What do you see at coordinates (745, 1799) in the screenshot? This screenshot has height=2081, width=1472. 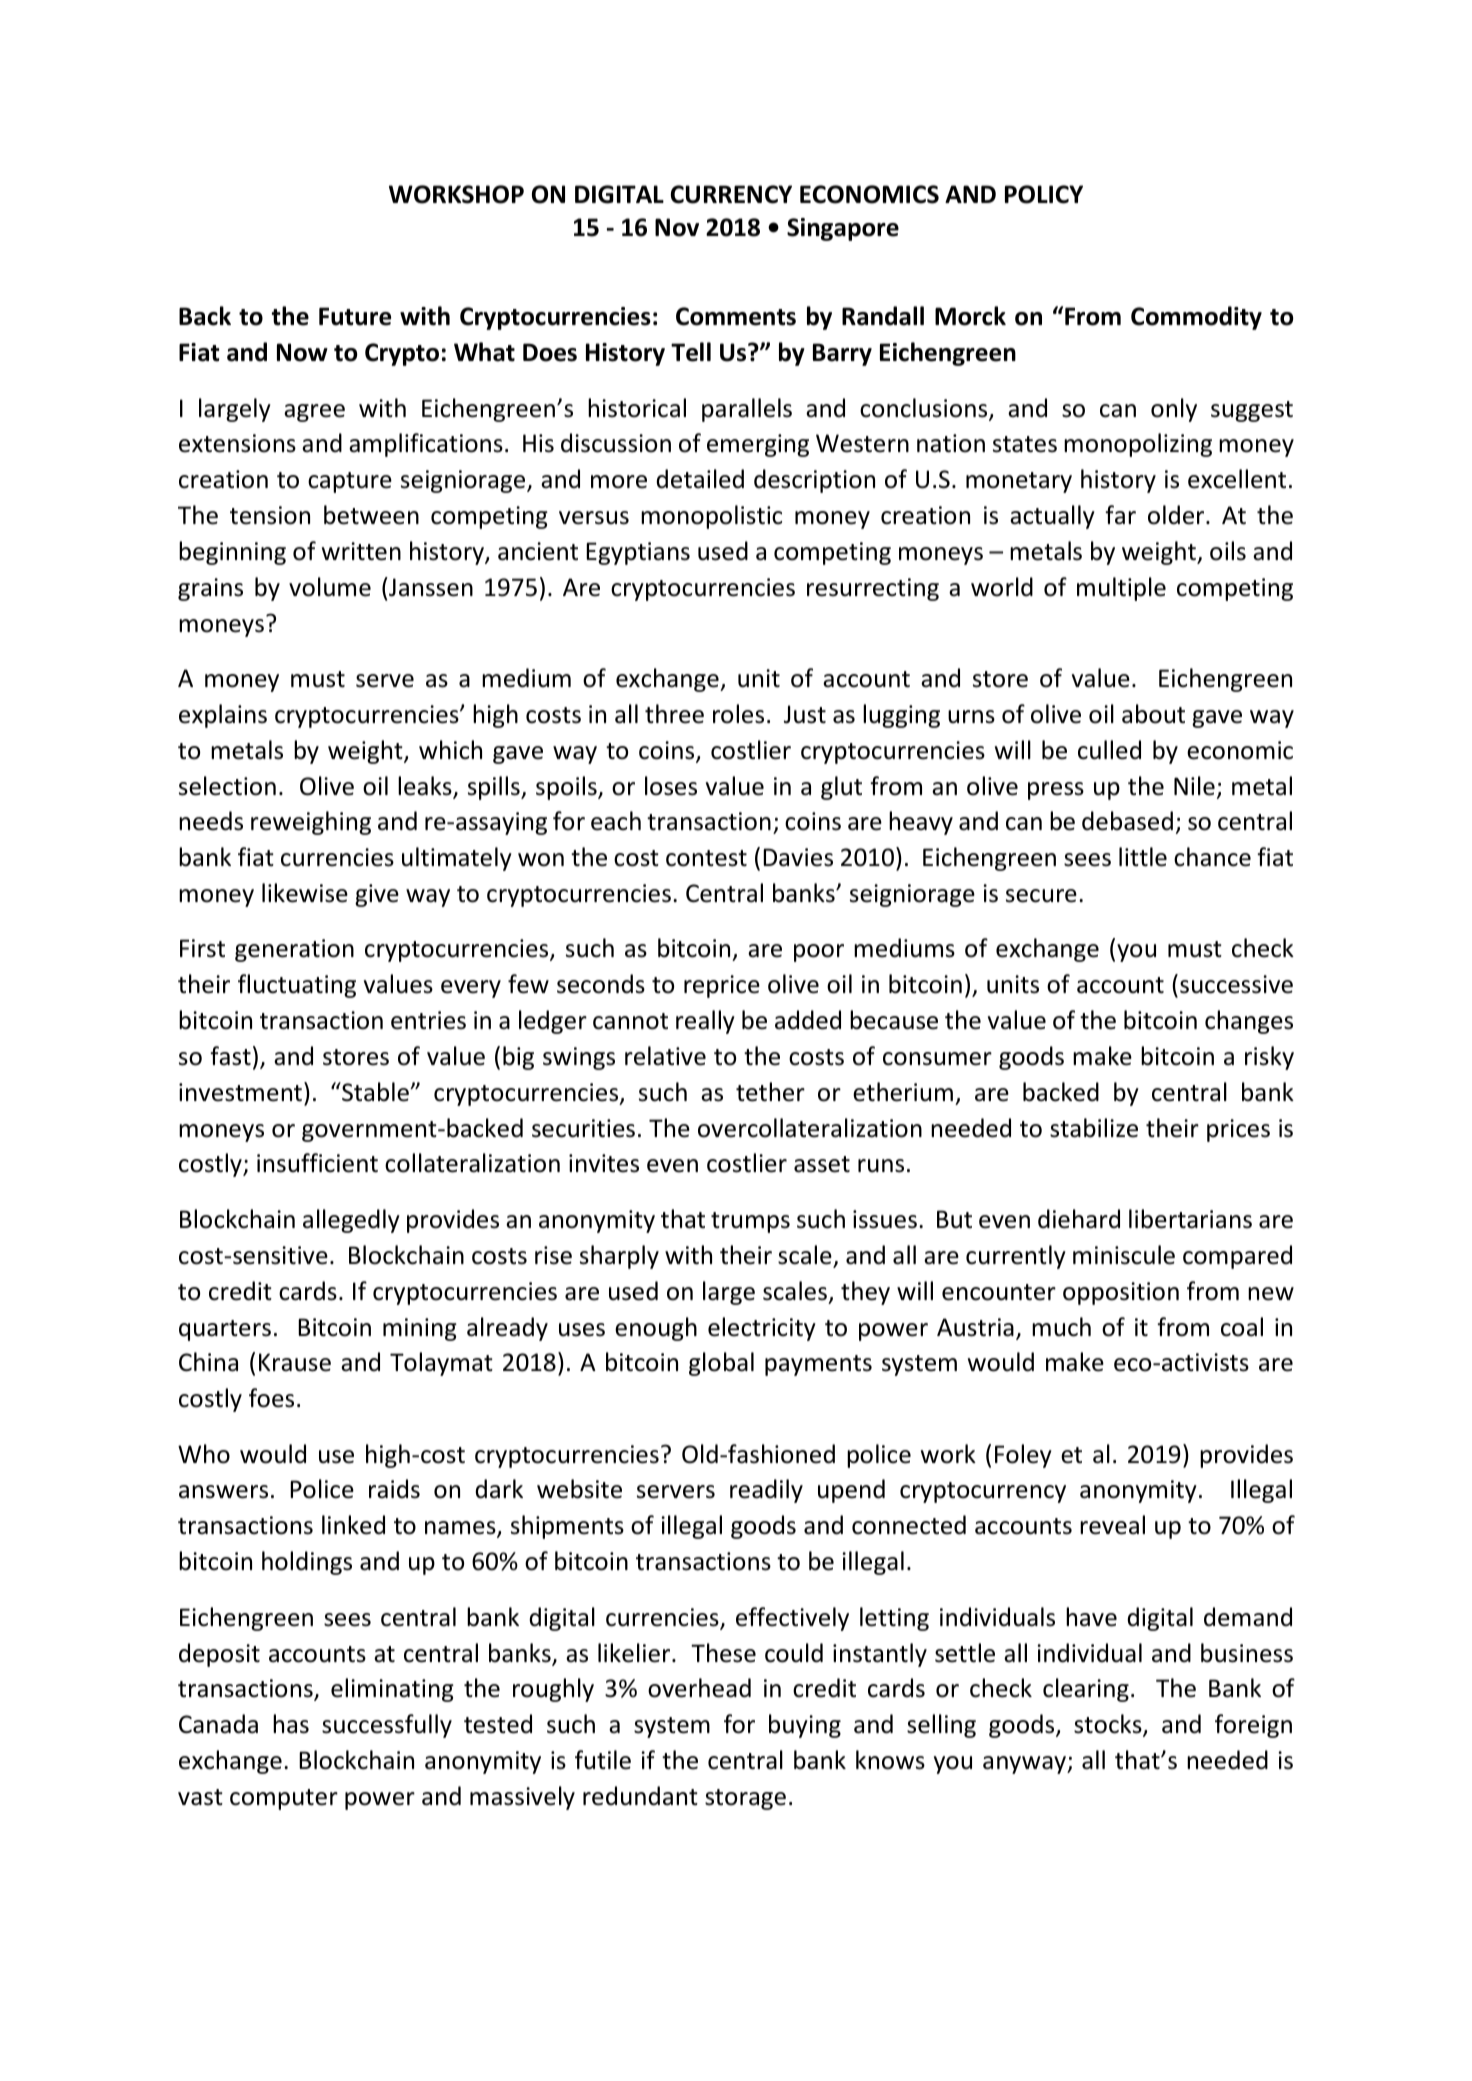 I see `storage` at bounding box center [745, 1799].
